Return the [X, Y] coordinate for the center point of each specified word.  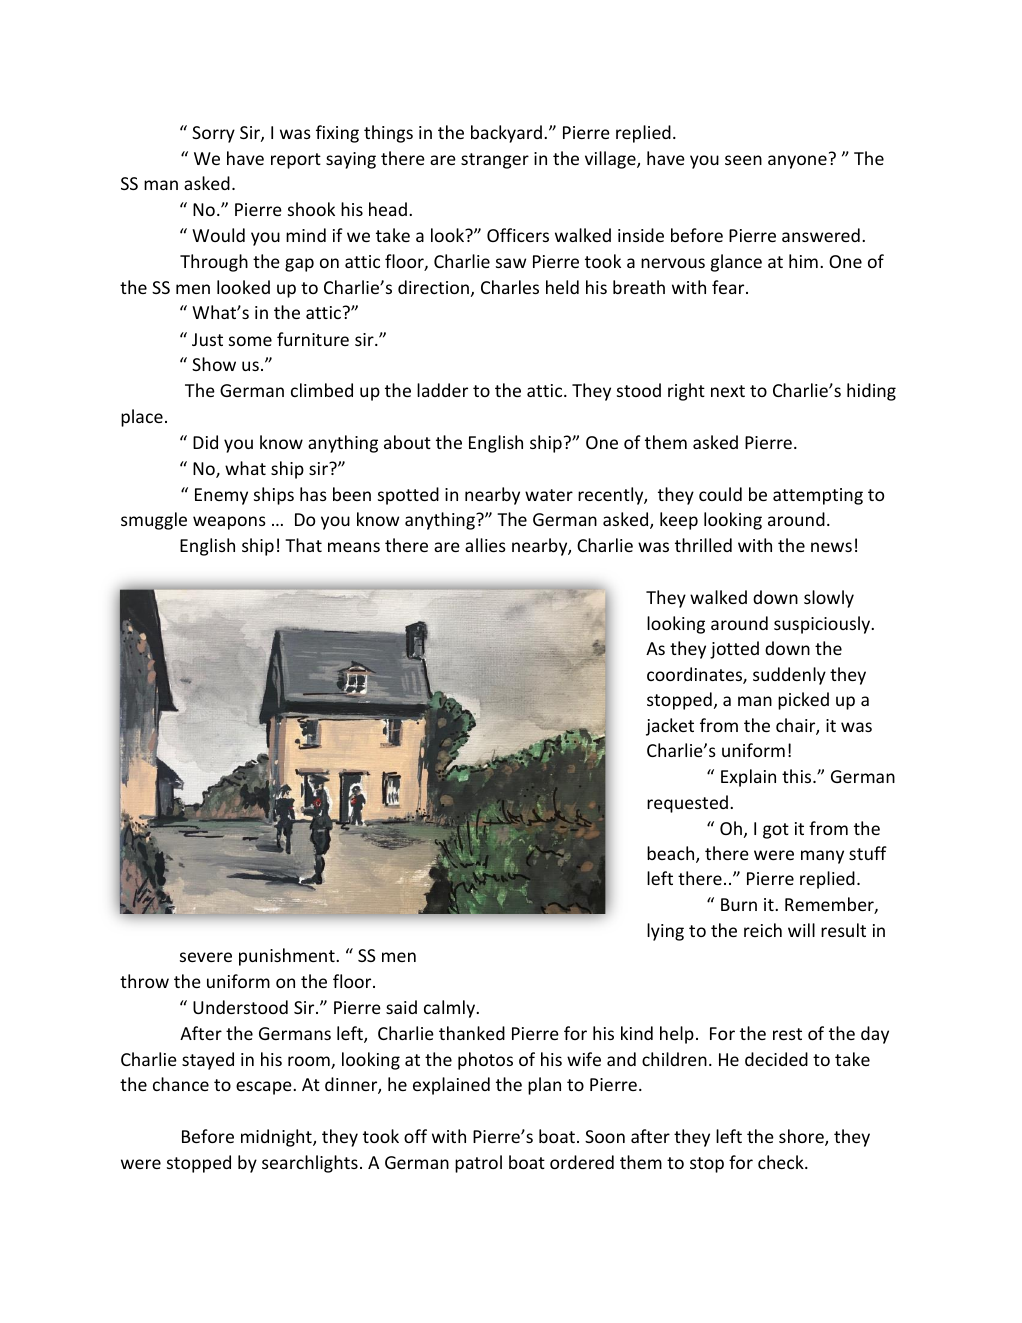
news [831, 547]
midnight [277, 1138]
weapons [229, 523]
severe [206, 957]
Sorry [213, 134]
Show [214, 364]
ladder [442, 390]
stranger [495, 161]
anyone [797, 162]
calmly [450, 1009]
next [728, 391]
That [303, 545]
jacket [670, 727]
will [801, 930]
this [798, 776]
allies [485, 545]
